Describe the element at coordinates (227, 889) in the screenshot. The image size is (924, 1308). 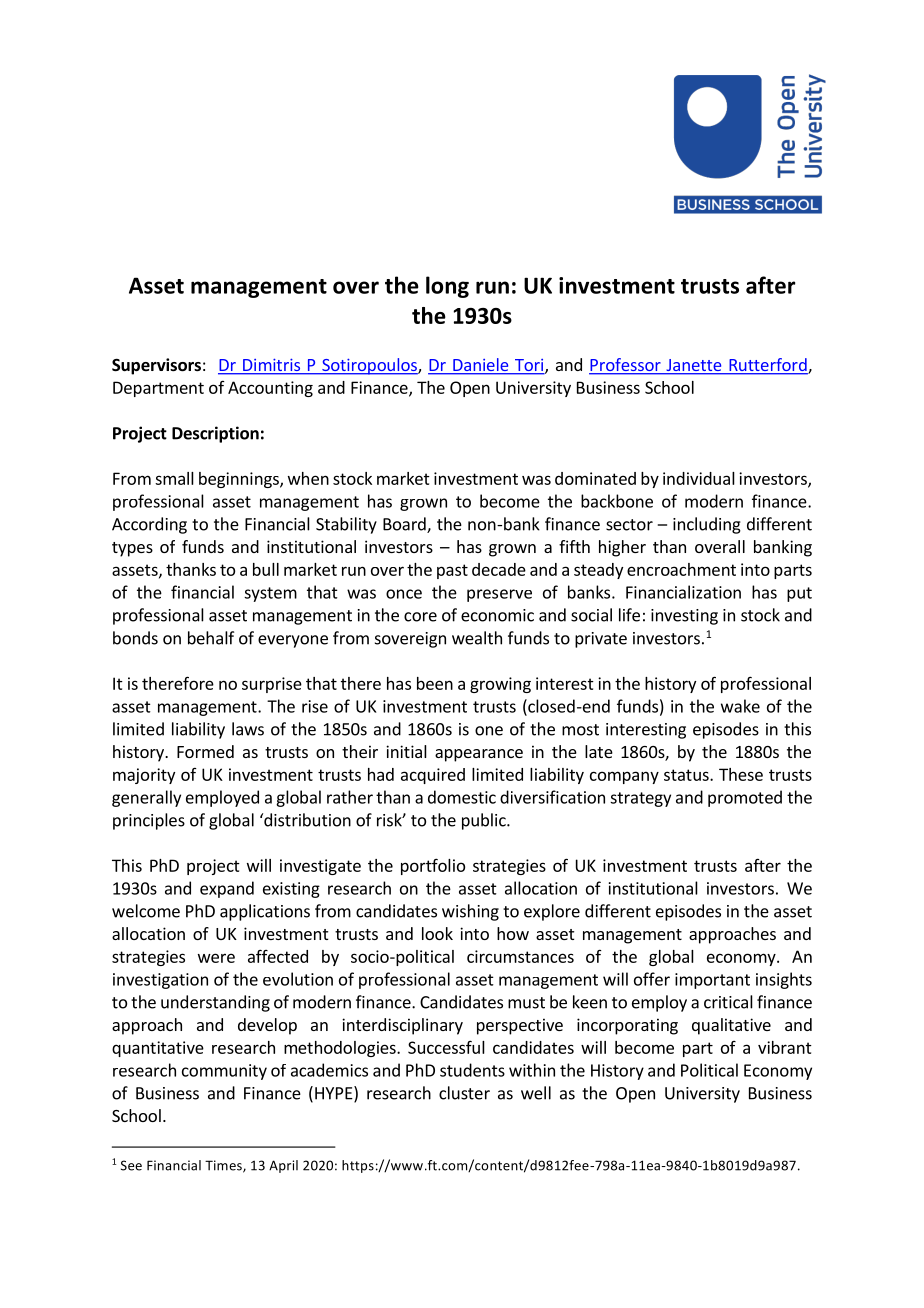
I see `expand` at that location.
